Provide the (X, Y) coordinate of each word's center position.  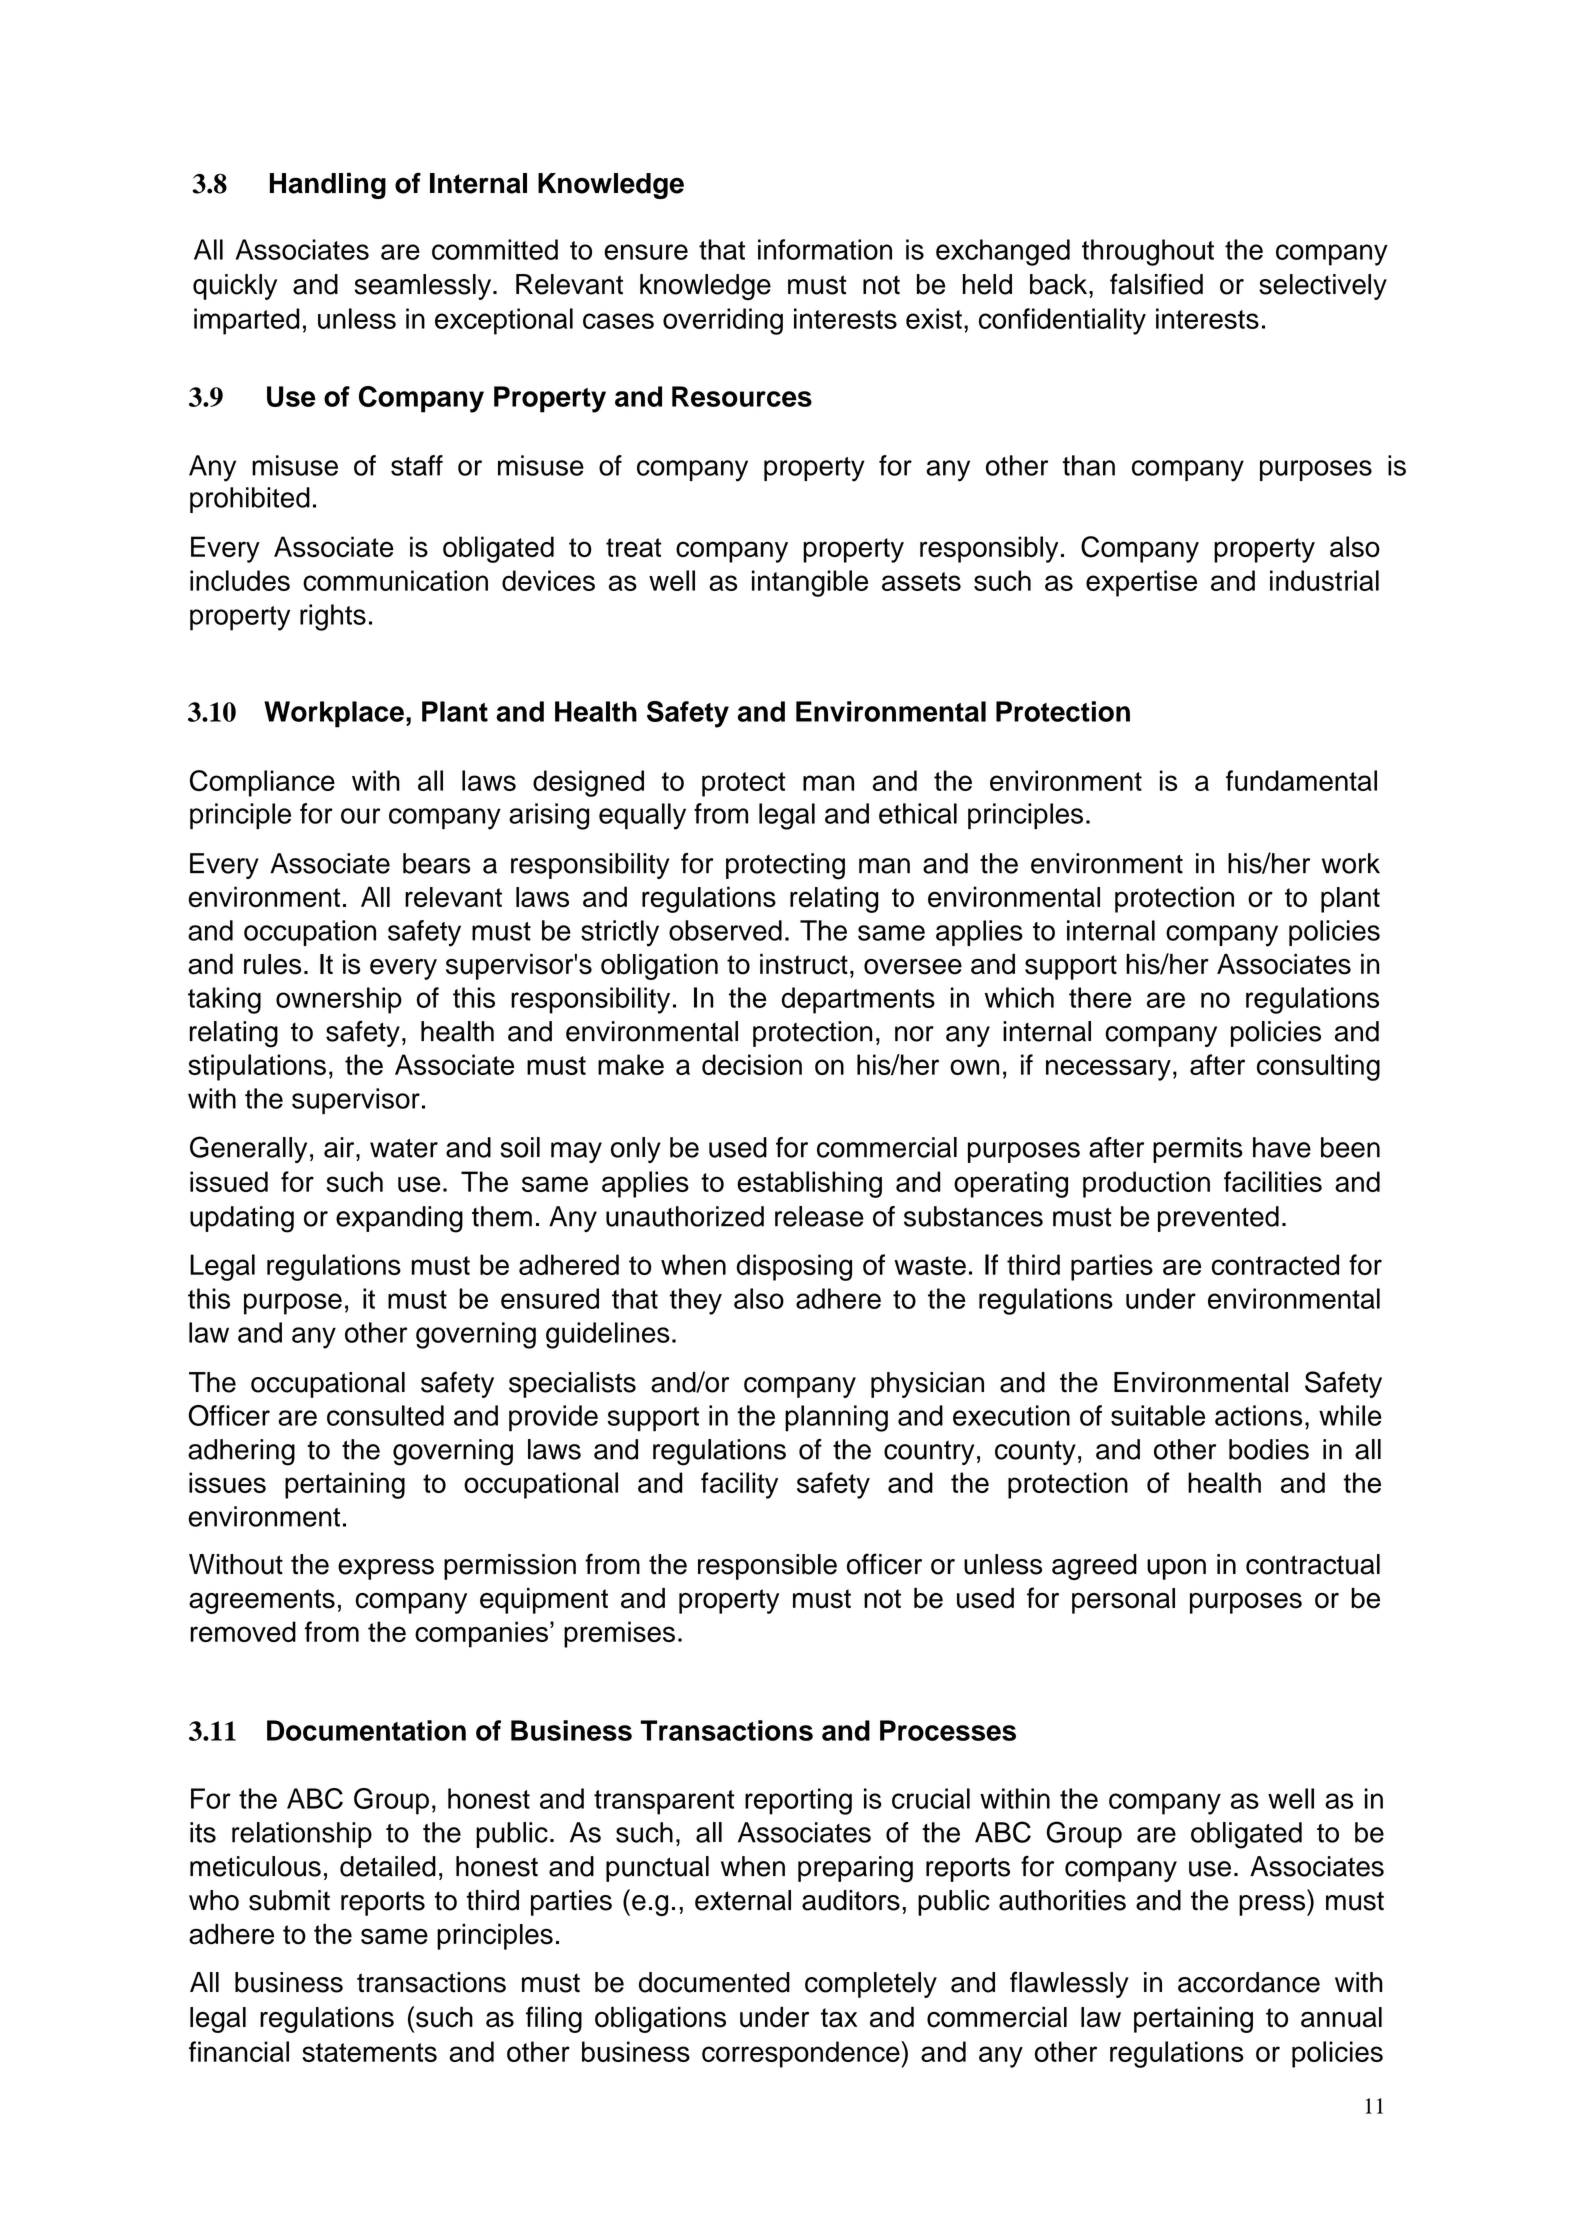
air (340, 1147)
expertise (1141, 583)
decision (752, 1064)
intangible (810, 583)
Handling (328, 186)
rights (333, 617)
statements (369, 2052)
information (825, 249)
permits (1198, 1150)
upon (1176, 1569)
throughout (1148, 252)
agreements (262, 1601)
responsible (767, 1567)
